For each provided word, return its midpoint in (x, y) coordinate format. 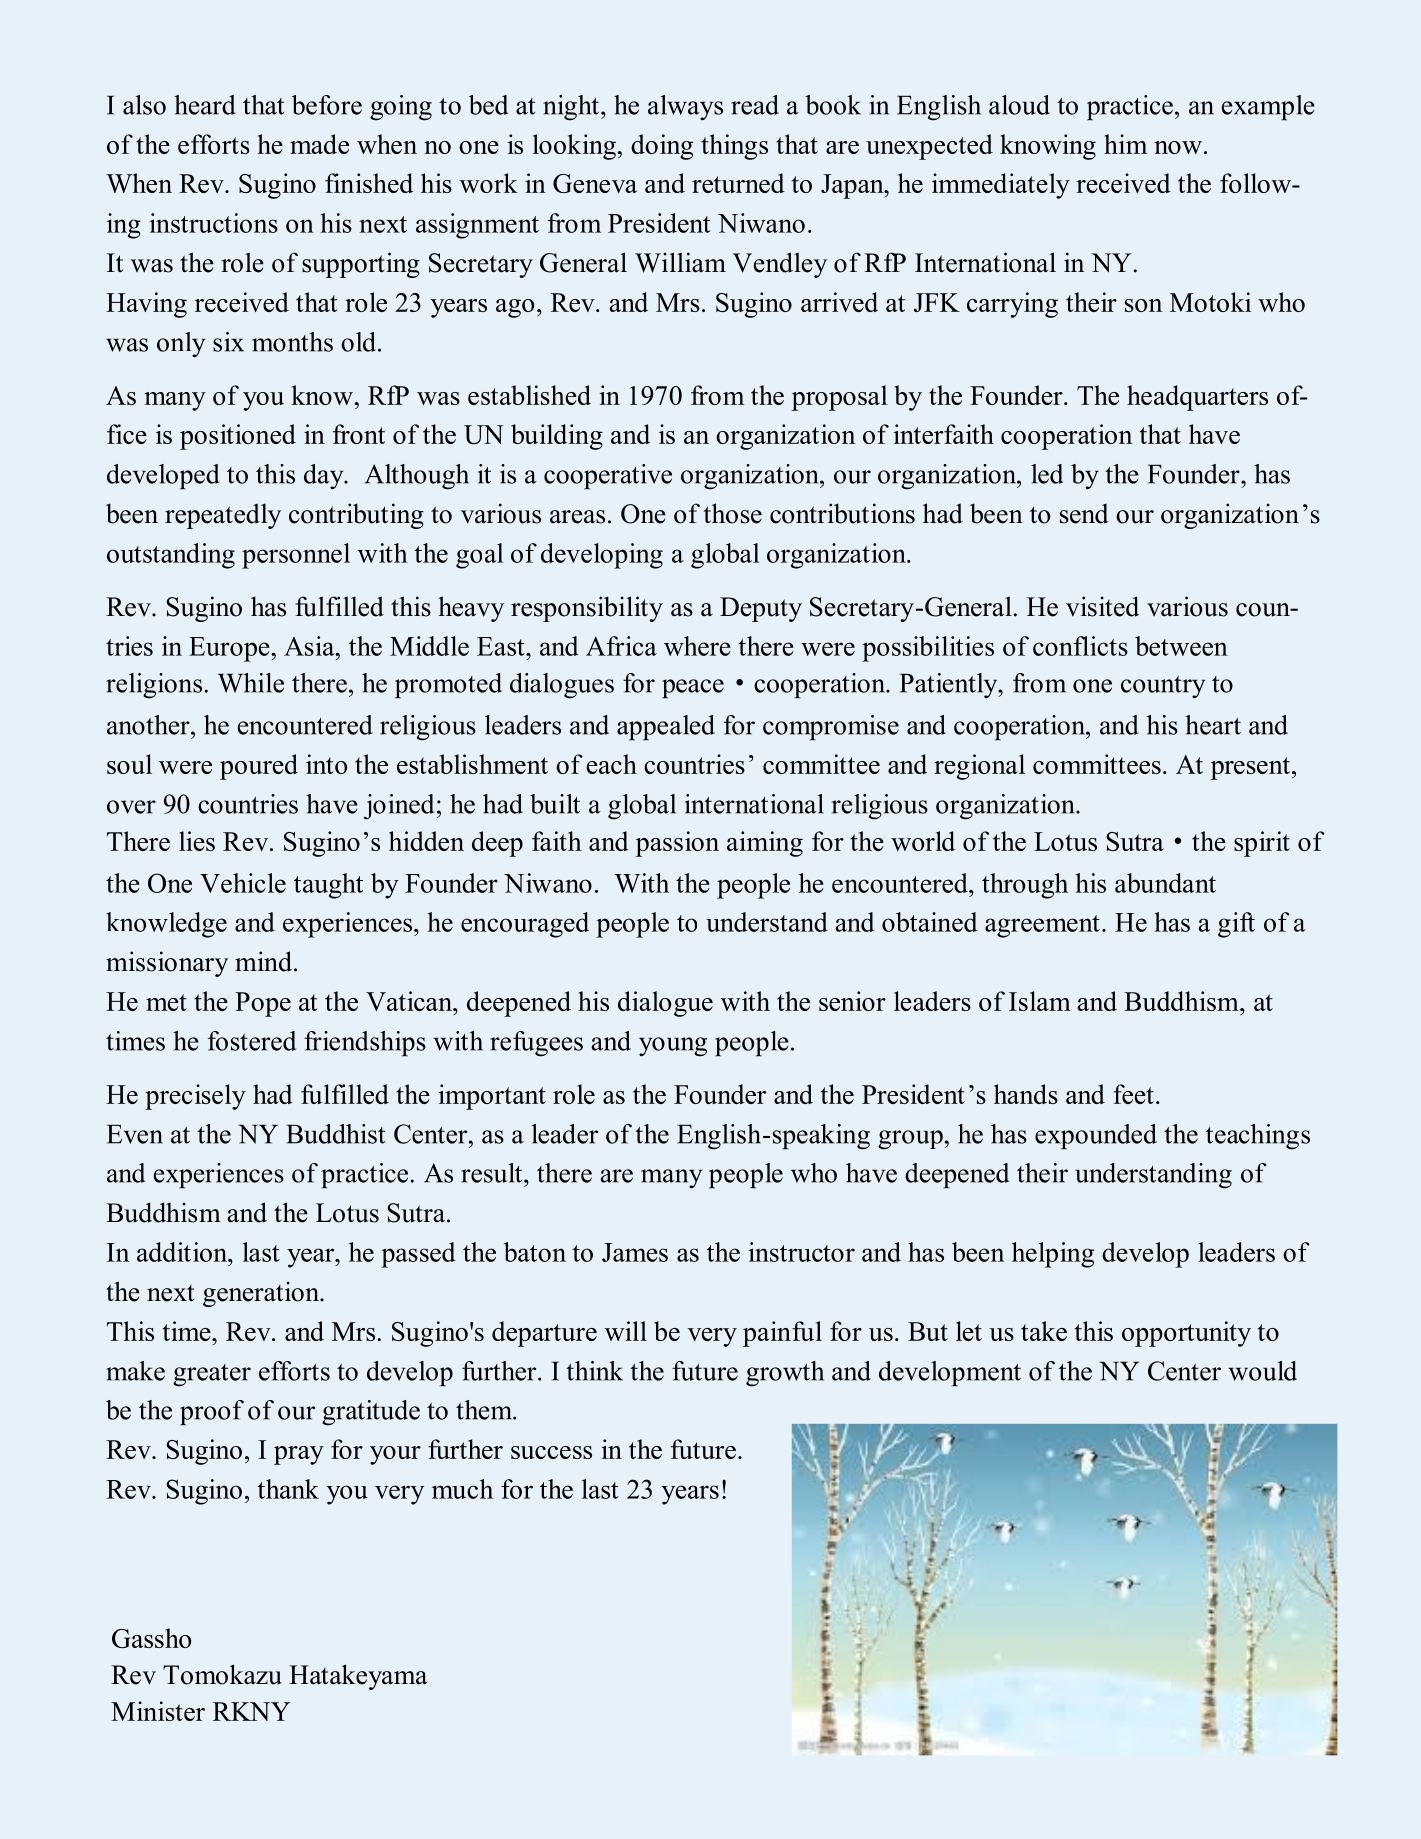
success (551, 1452)
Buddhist (335, 1134)
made (319, 144)
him (1125, 144)
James (635, 1252)
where (697, 646)
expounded (1096, 1137)
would (1262, 1371)
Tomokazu (222, 1674)
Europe (230, 649)
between (1181, 646)
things (734, 147)
